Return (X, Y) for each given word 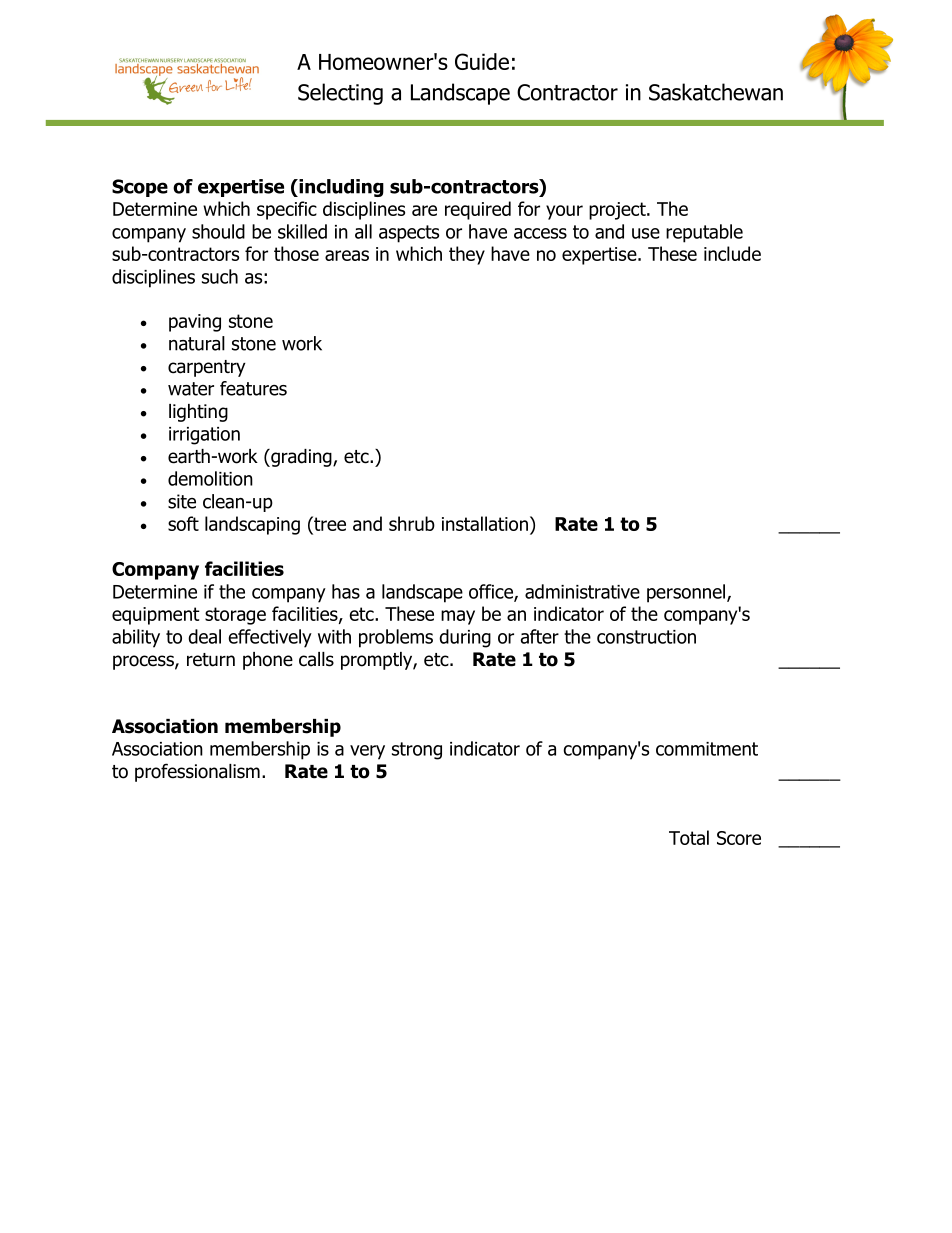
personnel (686, 593)
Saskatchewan (716, 92)
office (492, 592)
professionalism (197, 772)
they (467, 255)
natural (197, 343)
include (732, 253)
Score (739, 838)
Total (689, 837)
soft (183, 523)
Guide (482, 61)
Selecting (340, 94)
